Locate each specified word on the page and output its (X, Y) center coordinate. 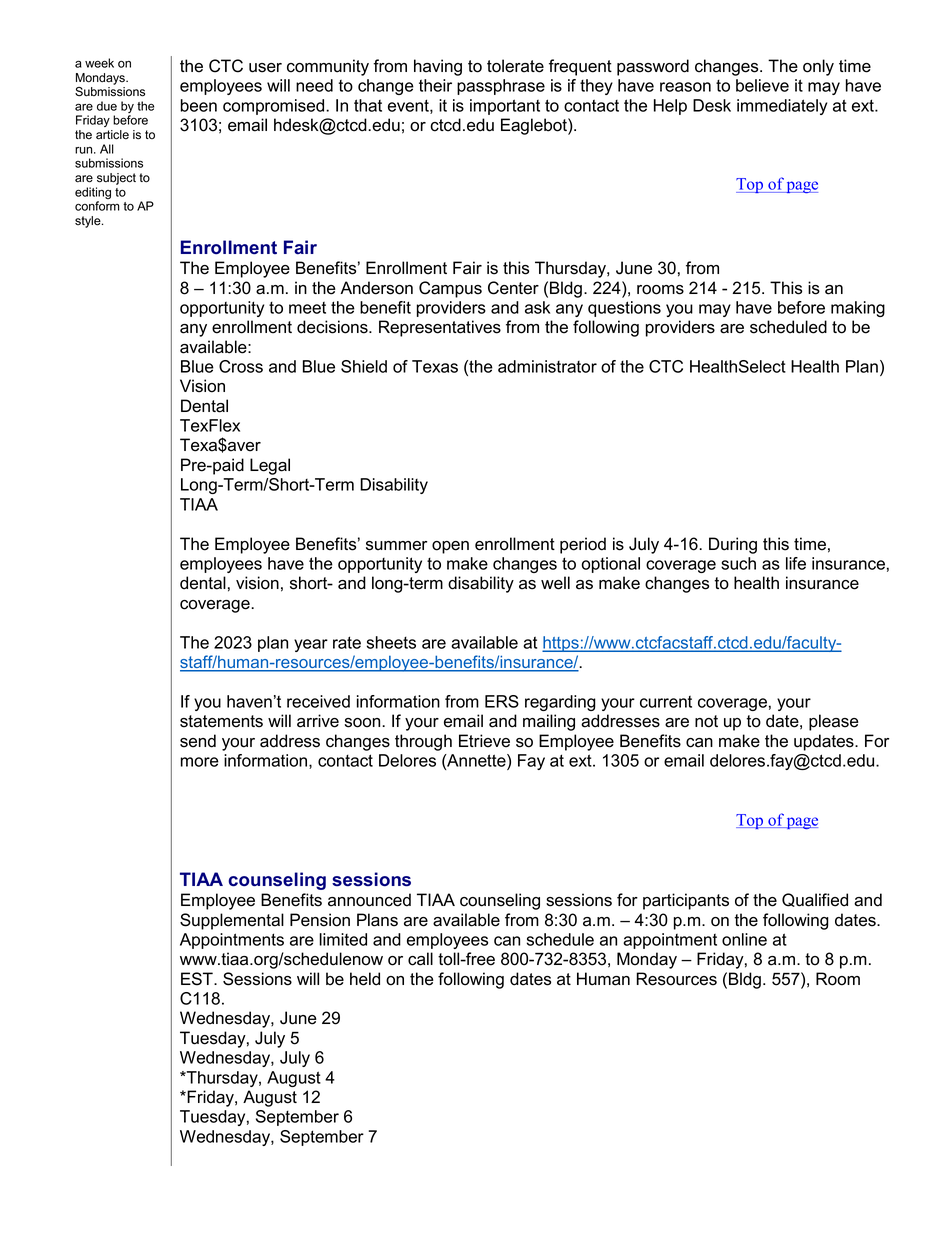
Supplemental (232, 921)
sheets (391, 642)
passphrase (501, 87)
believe (762, 85)
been (198, 105)
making (858, 309)
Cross (241, 366)
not (706, 721)
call (420, 959)
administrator (547, 366)
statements (221, 721)
